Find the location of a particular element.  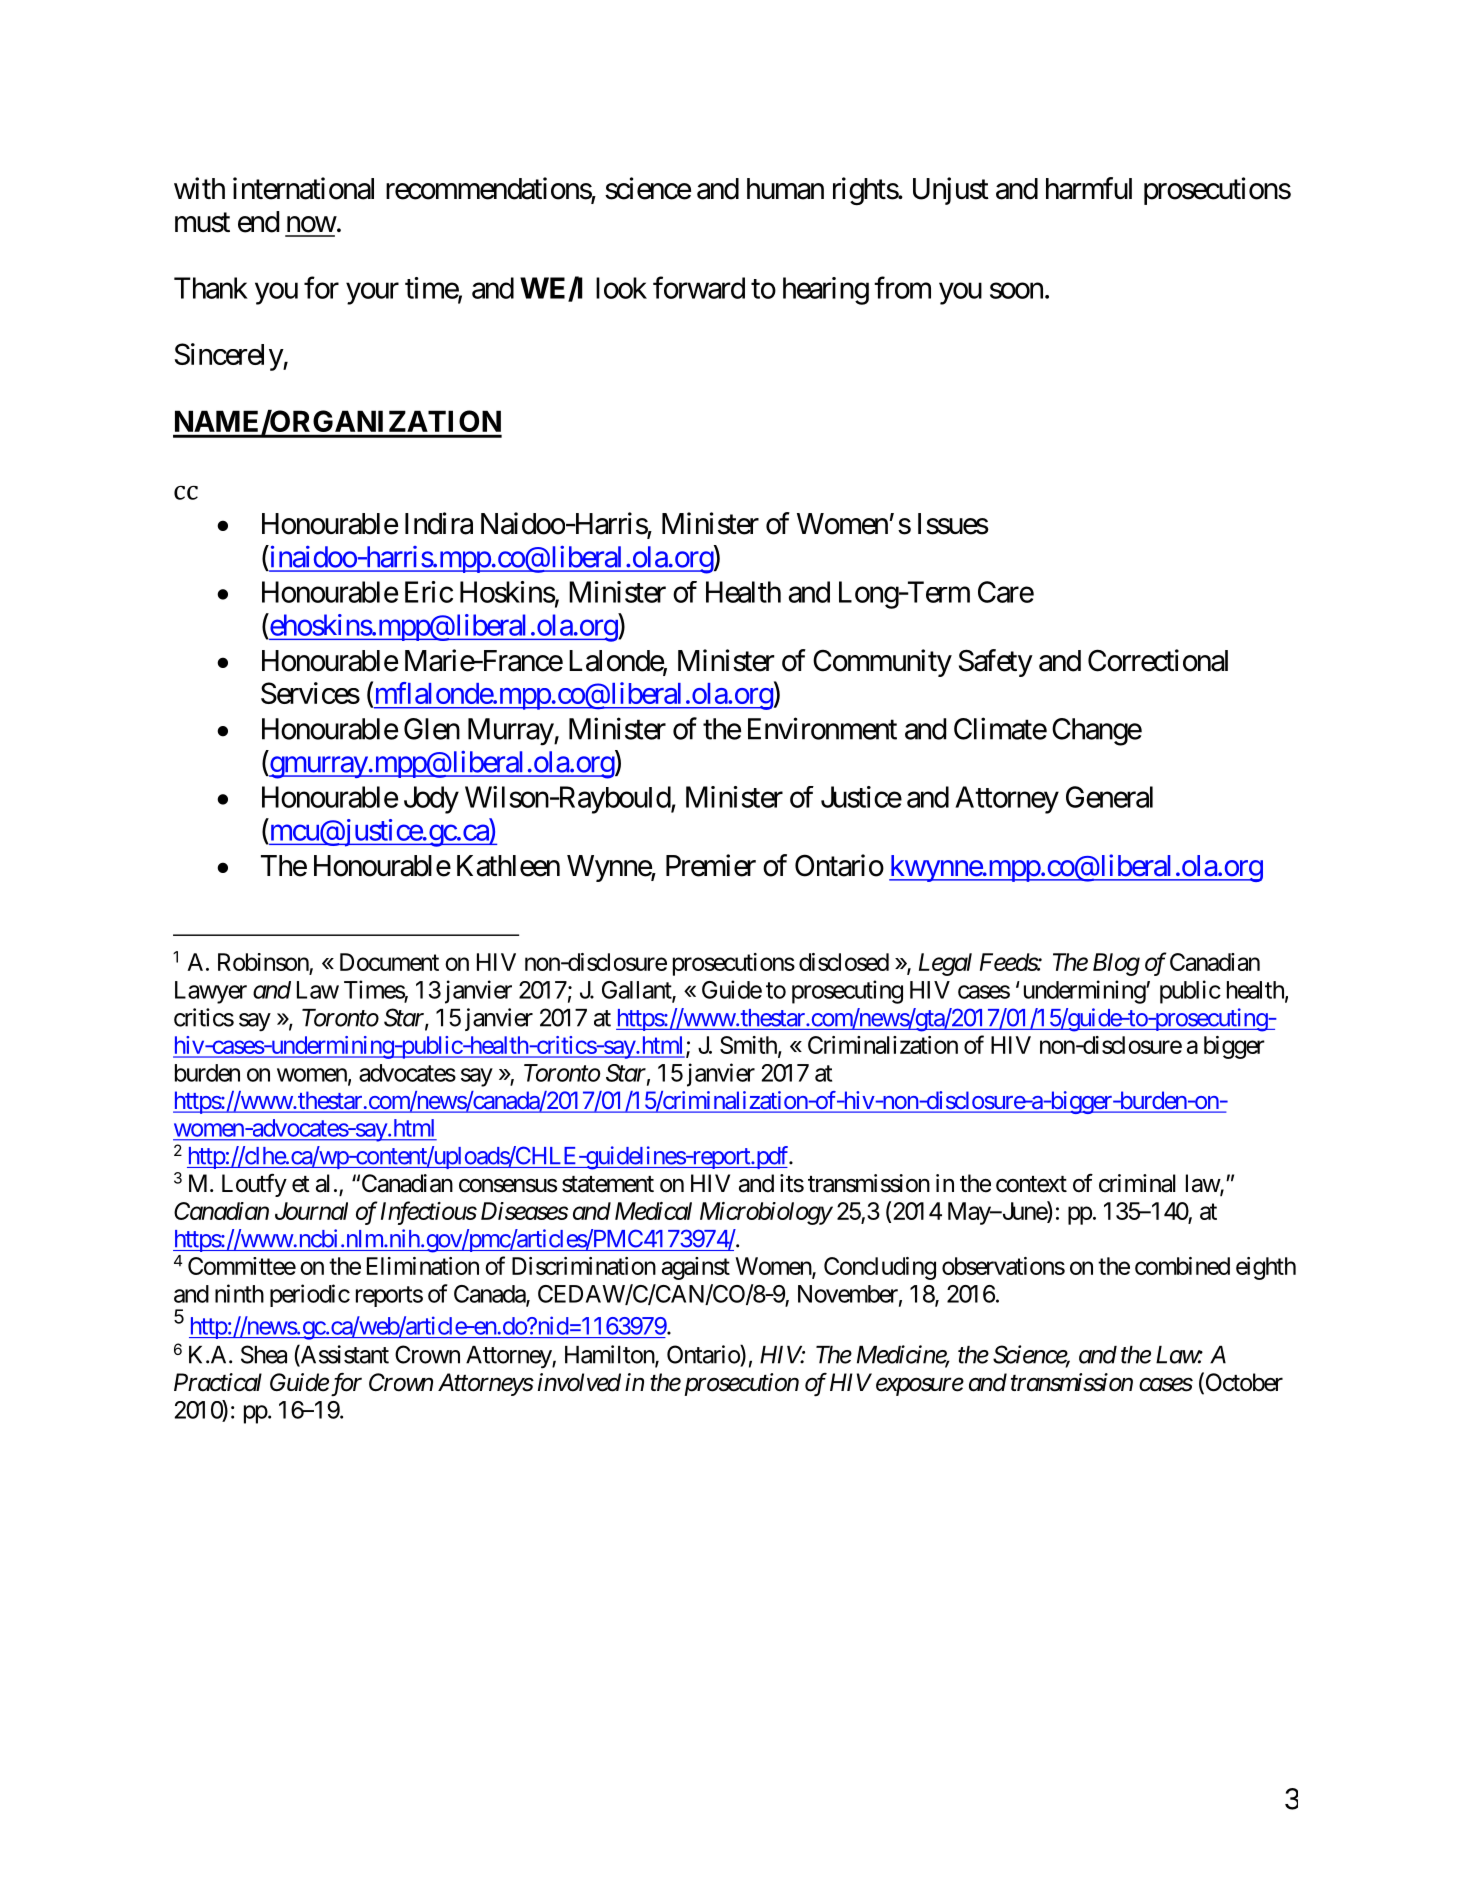

human is located at coordinates (785, 189).
